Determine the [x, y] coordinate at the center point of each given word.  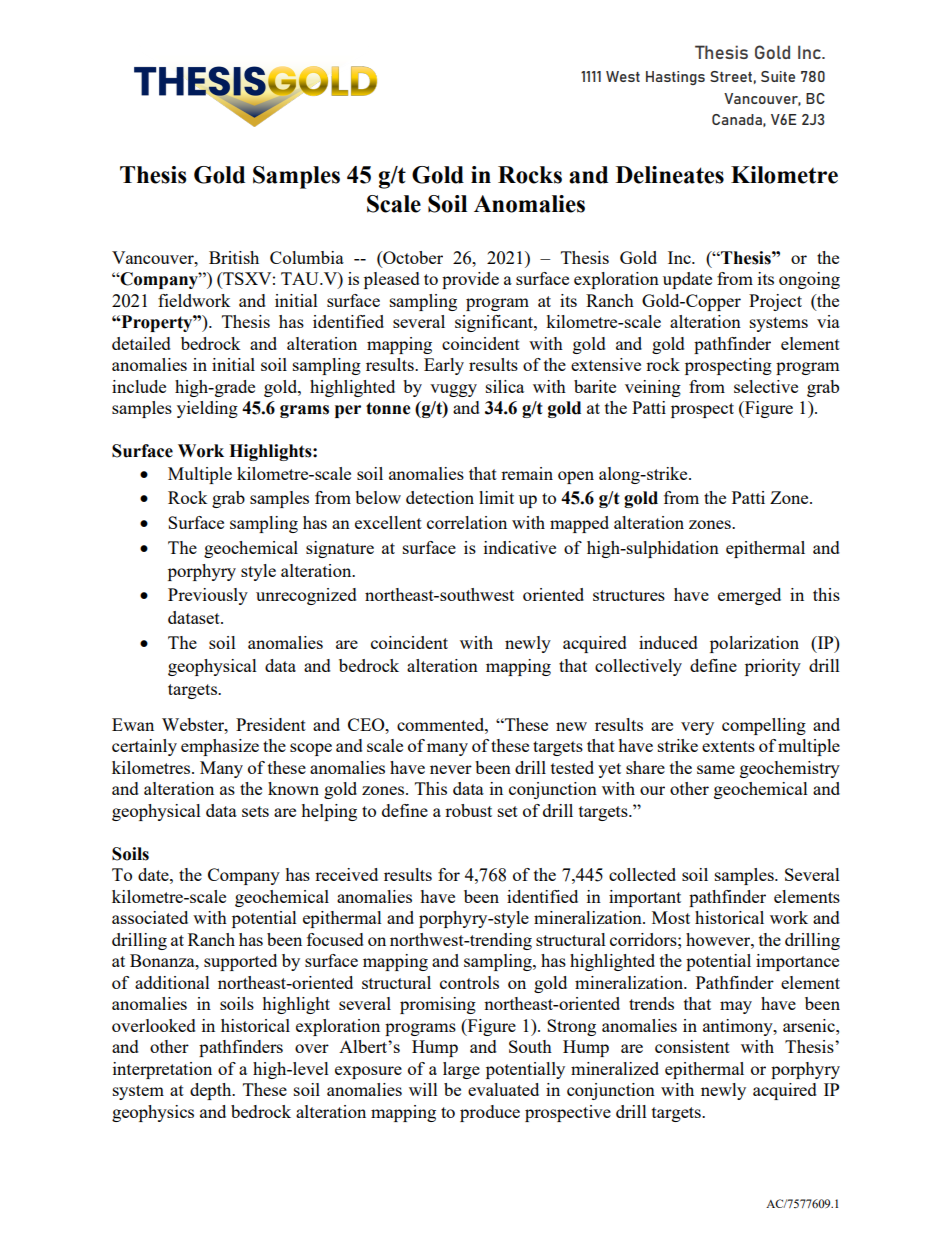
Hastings [675, 78]
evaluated [503, 1089]
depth [212, 1091]
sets [255, 811]
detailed [141, 343]
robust [468, 810]
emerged [749, 596]
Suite [778, 76]
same [716, 769]
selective [766, 386]
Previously [208, 596]
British [234, 257]
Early [444, 366]
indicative [520, 547]
